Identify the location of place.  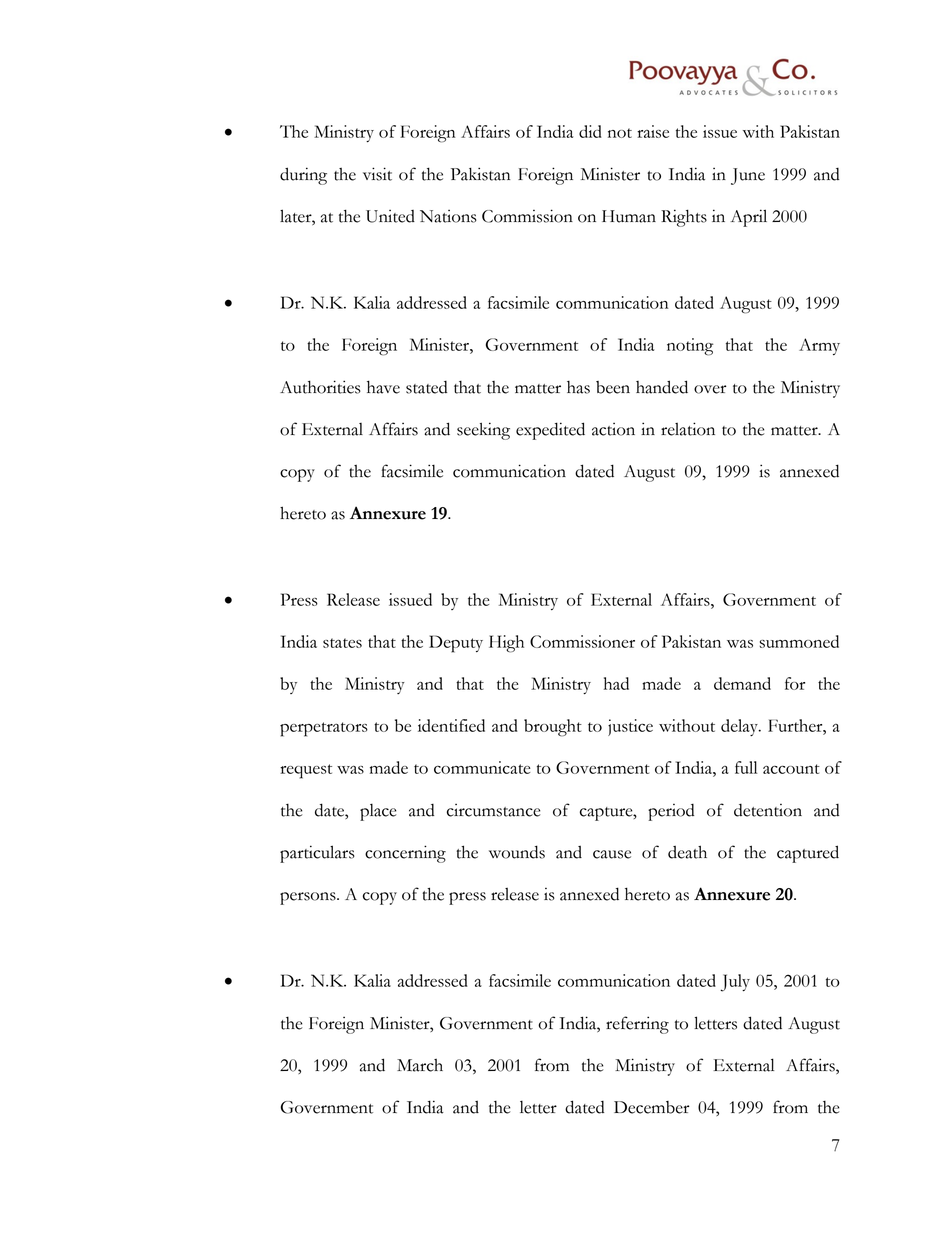
(378, 812).
